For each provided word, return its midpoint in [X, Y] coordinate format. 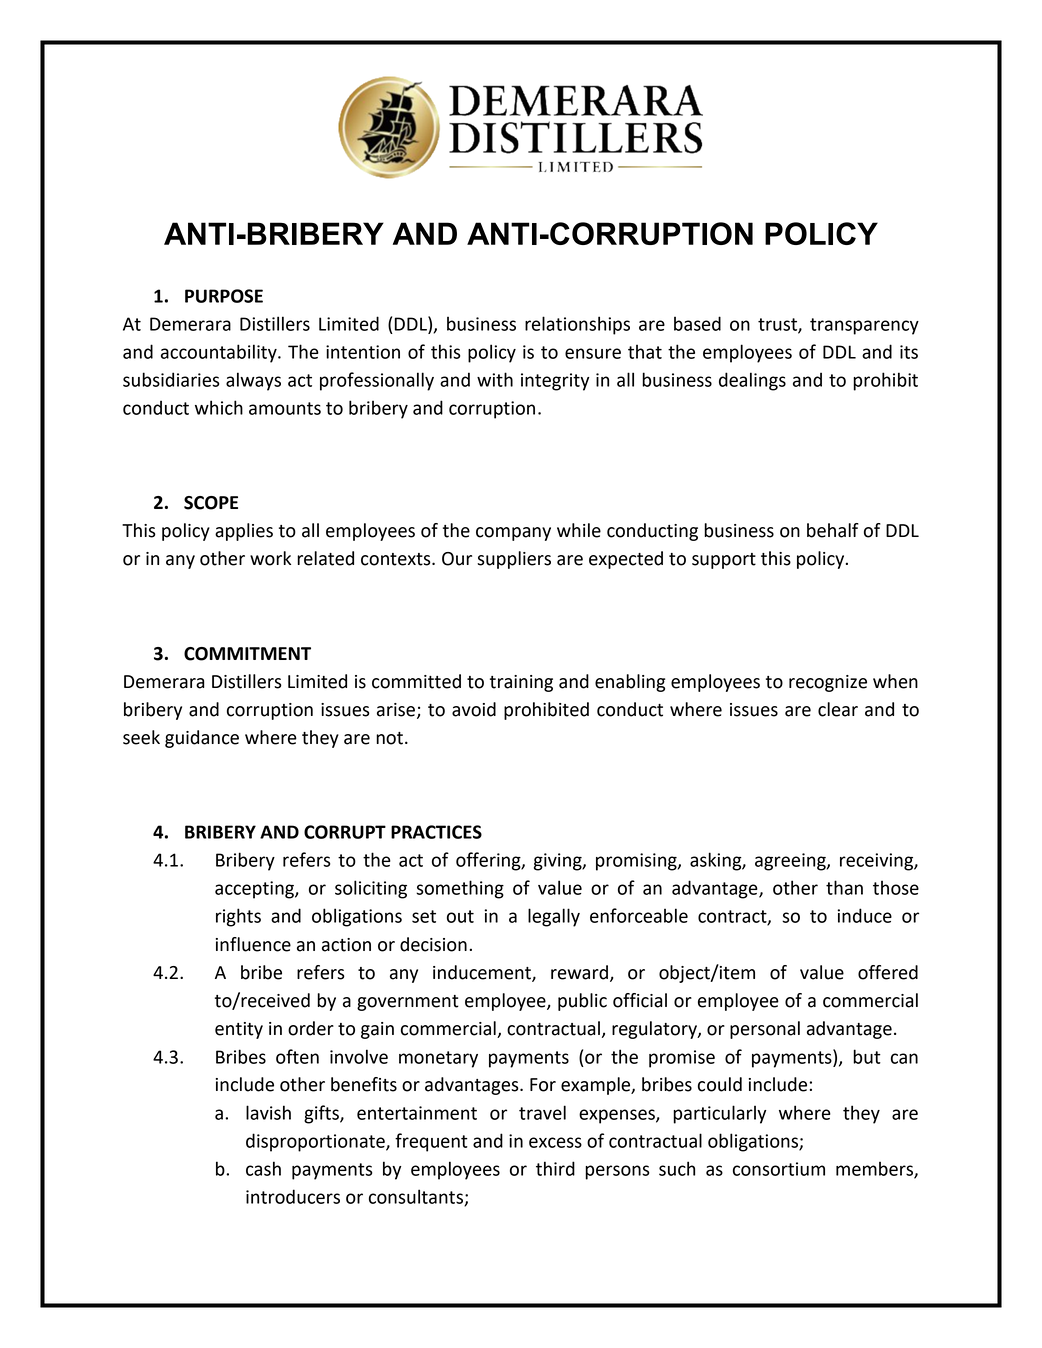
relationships [577, 325]
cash [263, 1168]
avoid [474, 709]
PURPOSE [224, 296]
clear [838, 709]
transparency [864, 326]
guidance [202, 739]
